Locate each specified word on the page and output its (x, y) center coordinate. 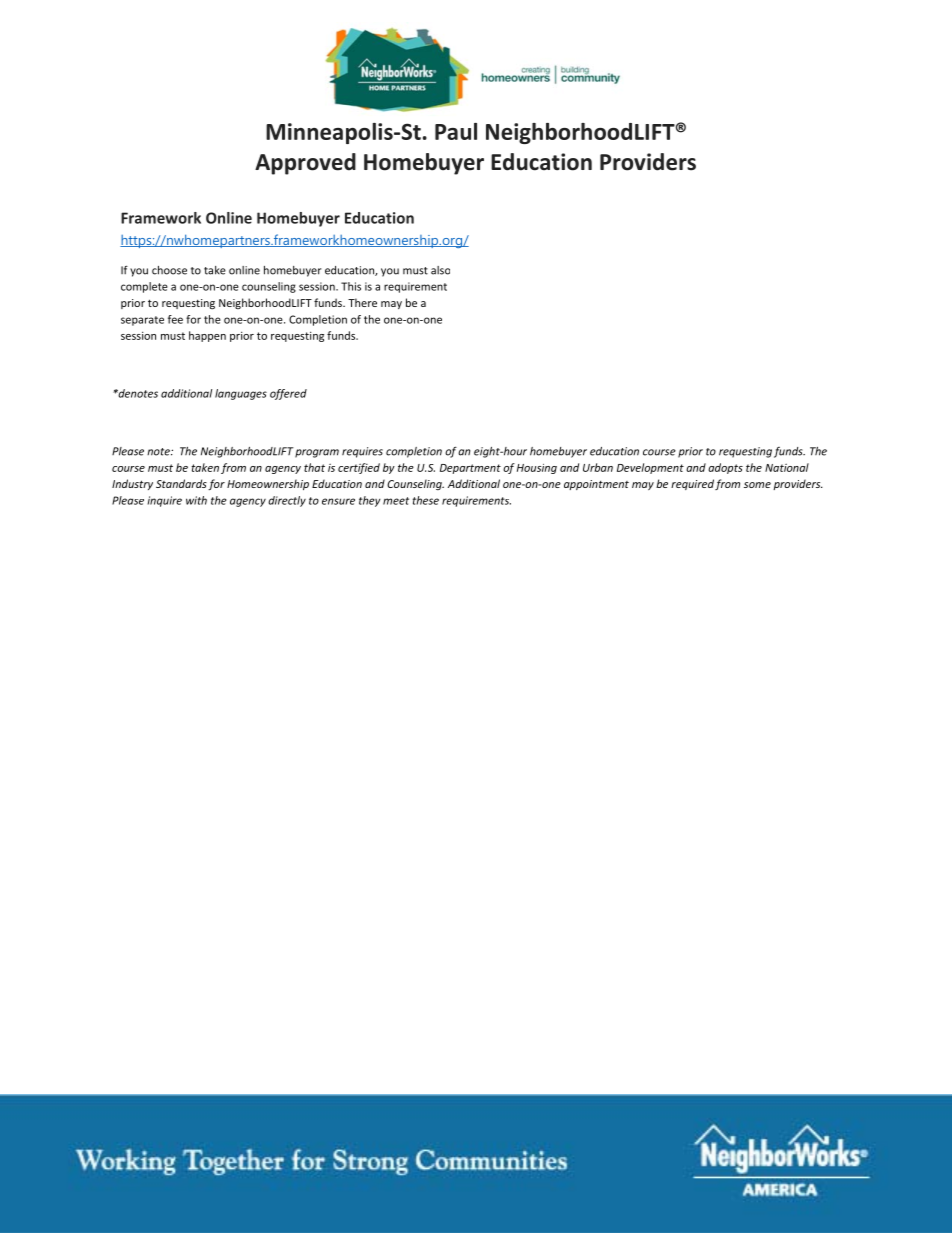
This (351, 286)
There (362, 302)
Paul (456, 131)
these (426, 500)
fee (175, 319)
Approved (305, 164)
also (440, 270)
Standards (181, 483)
